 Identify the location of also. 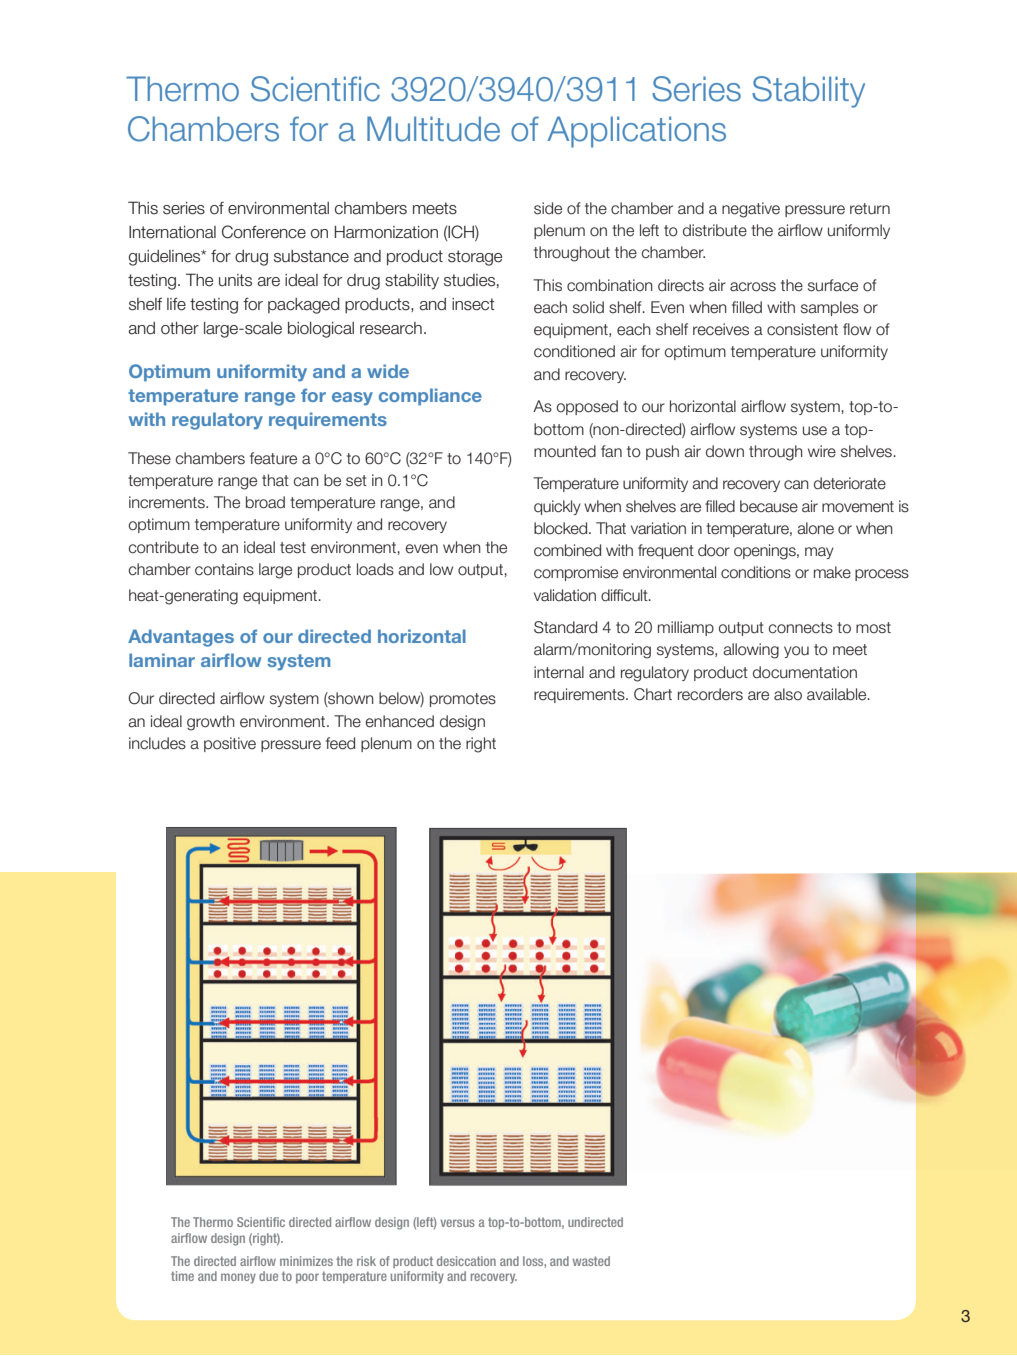
(788, 694).
